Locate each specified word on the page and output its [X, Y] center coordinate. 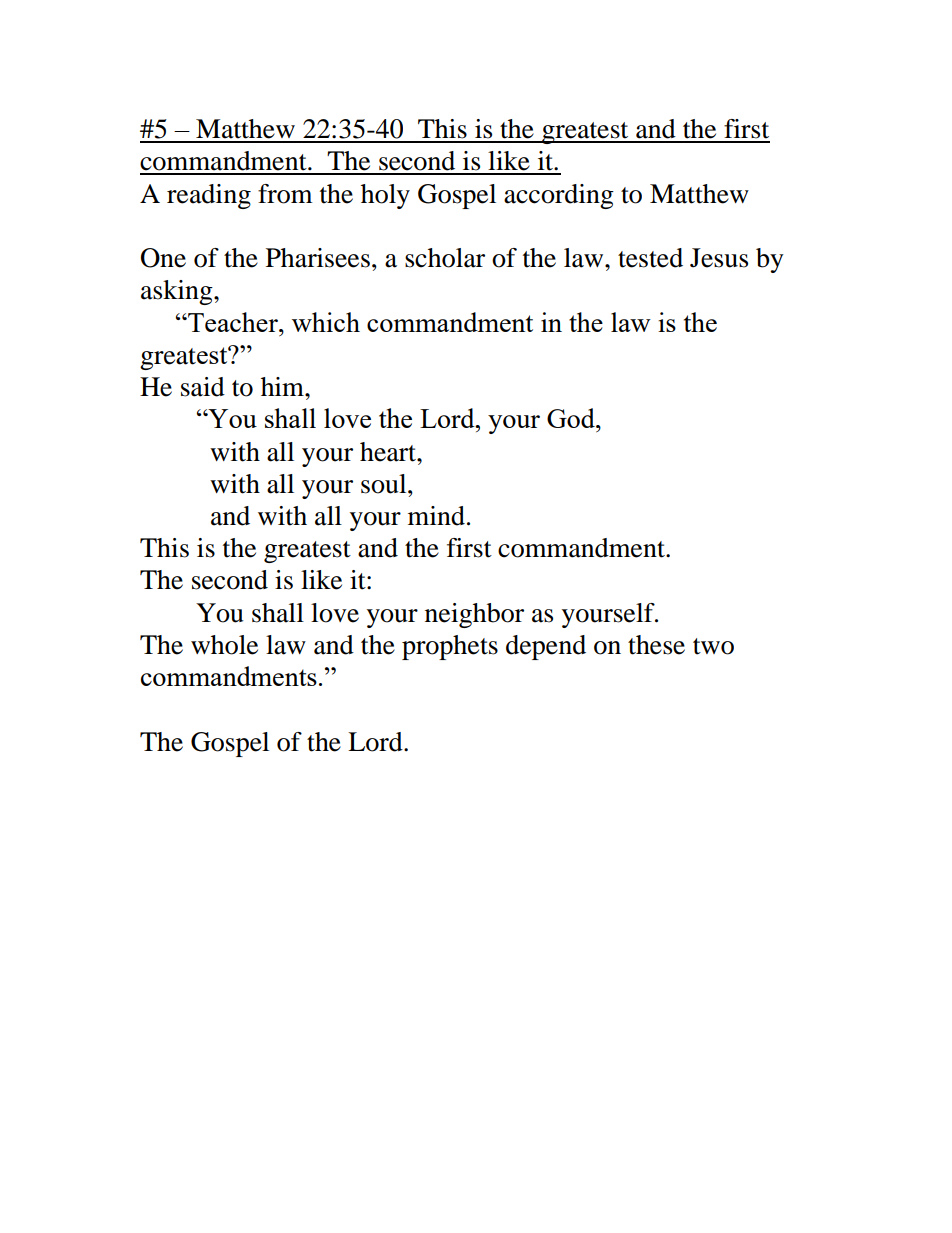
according [559, 196]
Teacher [233, 322]
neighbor [474, 615]
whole [224, 645]
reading [209, 196]
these [656, 645]
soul [385, 484]
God [572, 418]
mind [436, 516]
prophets [450, 647]
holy [385, 196]
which [326, 322]
